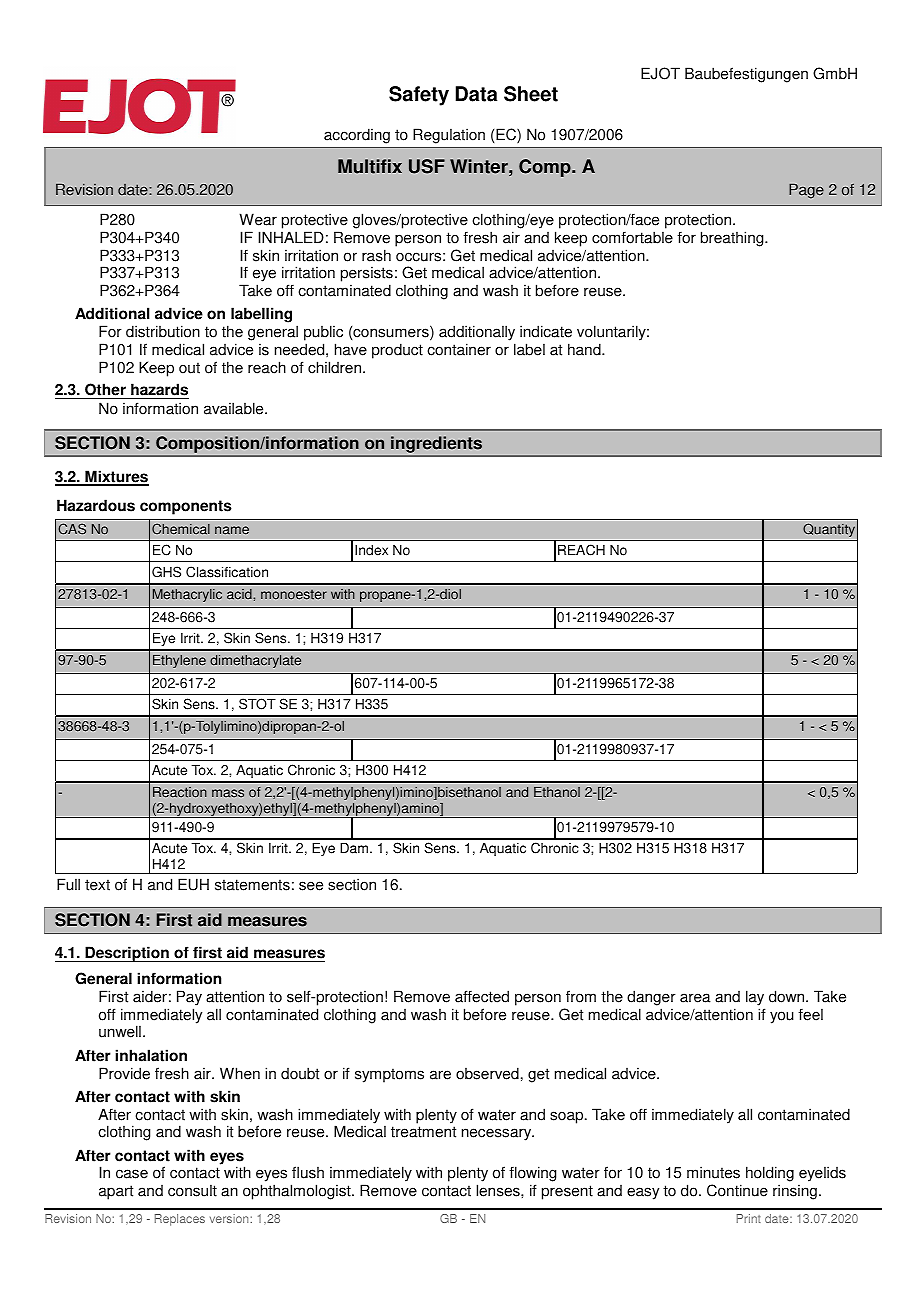 This screenshot has width=924, height=1308. What do you see at coordinates (695, 998) in the screenshot?
I see `area` at bounding box center [695, 998].
